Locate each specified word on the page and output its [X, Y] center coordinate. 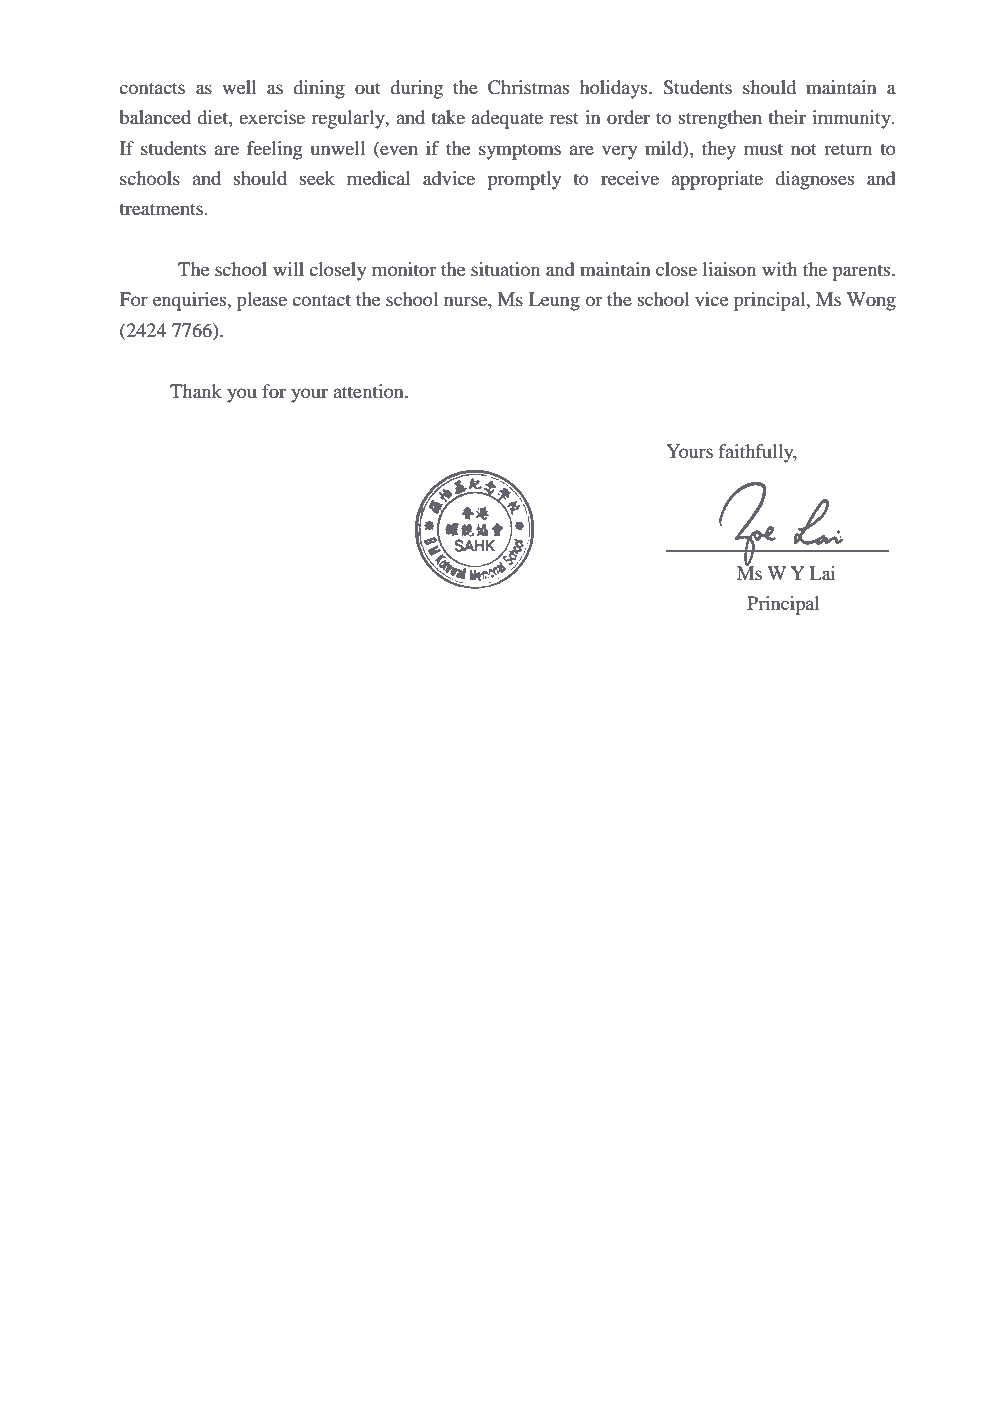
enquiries [191, 301]
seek [317, 178]
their [787, 117]
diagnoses [814, 180]
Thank [196, 391]
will [288, 269]
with [779, 269]
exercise [272, 117]
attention [369, 391]
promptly [524, 180]
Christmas [528, 87]
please [262, 301]
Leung [554, 301]
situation [505, 269]
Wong [871, 301]
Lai [822, 573]
